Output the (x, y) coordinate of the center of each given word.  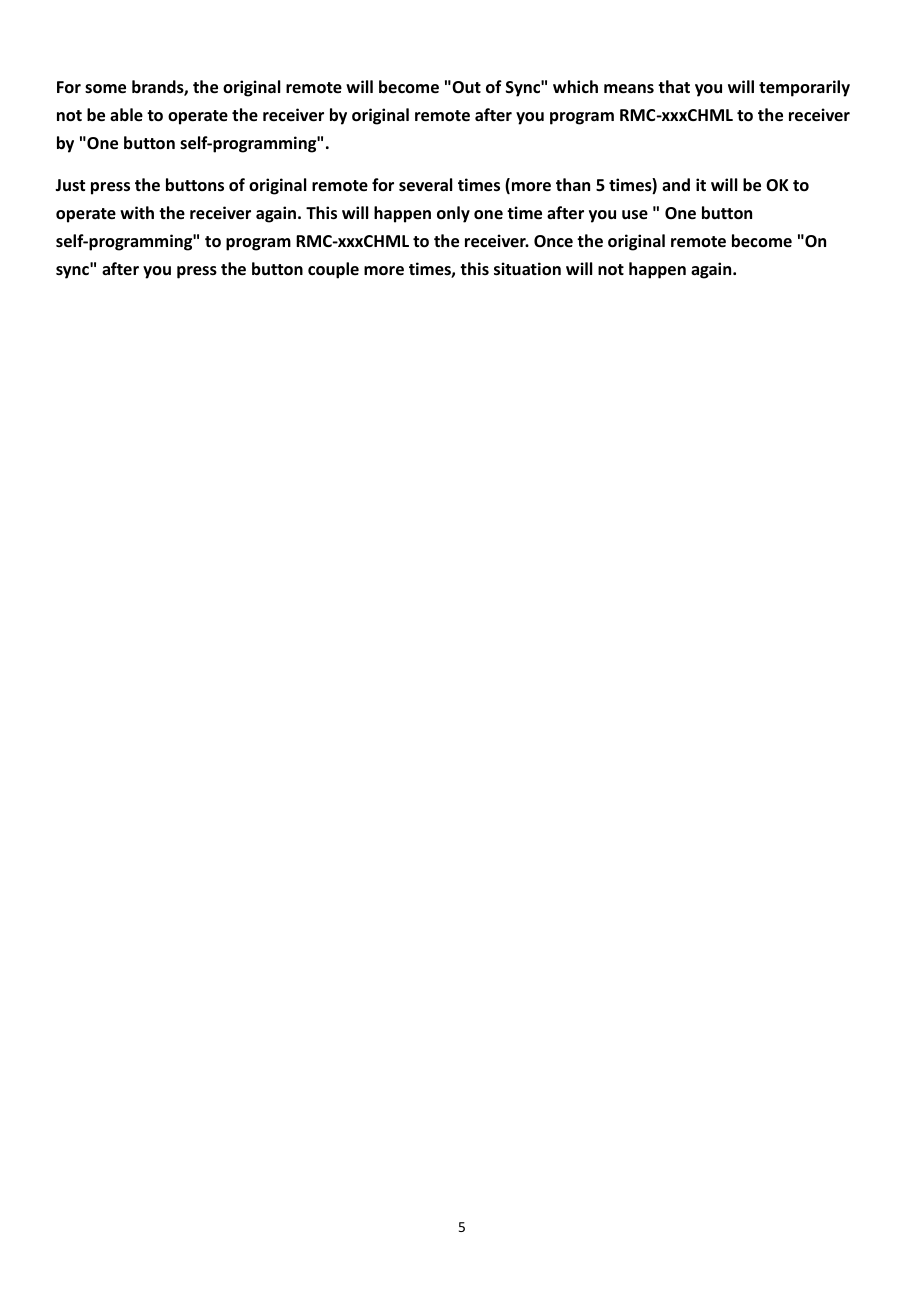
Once (553, 241)
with (137, 212)
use (635, 215)
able (126, 115)
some (105, 89)
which (575, 86)
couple (333, 270)
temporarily (804, 88)
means (629, 89)
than (573, 184)
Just (70, 185)
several (425, 185)
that (674, 86)
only (453, 214)
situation (527, 269)
